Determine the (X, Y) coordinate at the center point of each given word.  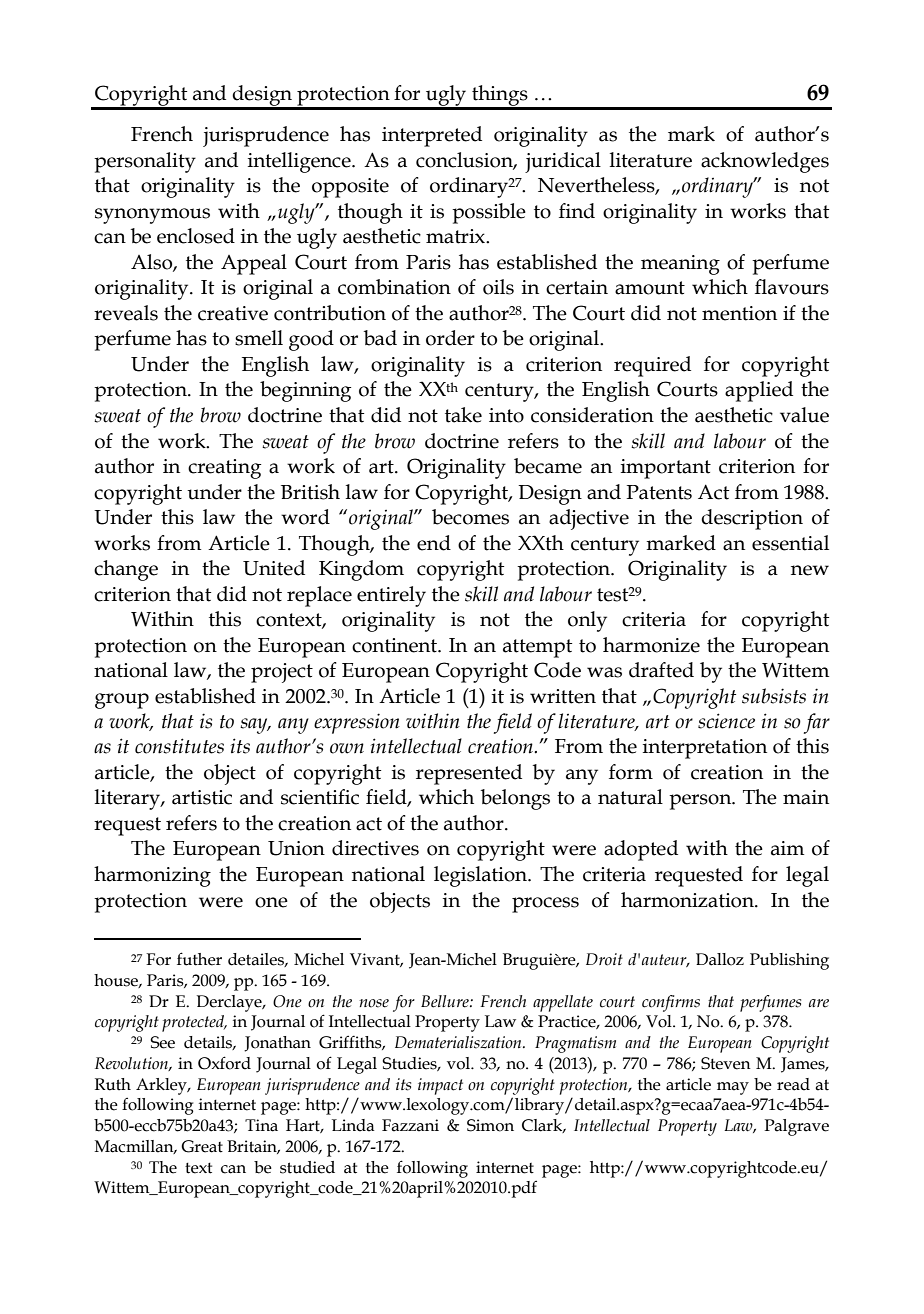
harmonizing (152, 876)
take (463, 415)
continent (395, 645)
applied (759, 391)
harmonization (688, 900)
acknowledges (765, 162)
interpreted (432, 136)
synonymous (152, 216)
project (282, 673)
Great (202, 1146)
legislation (481, 876)
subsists (774, 696)
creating (224, 469)
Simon (490, 1125)
